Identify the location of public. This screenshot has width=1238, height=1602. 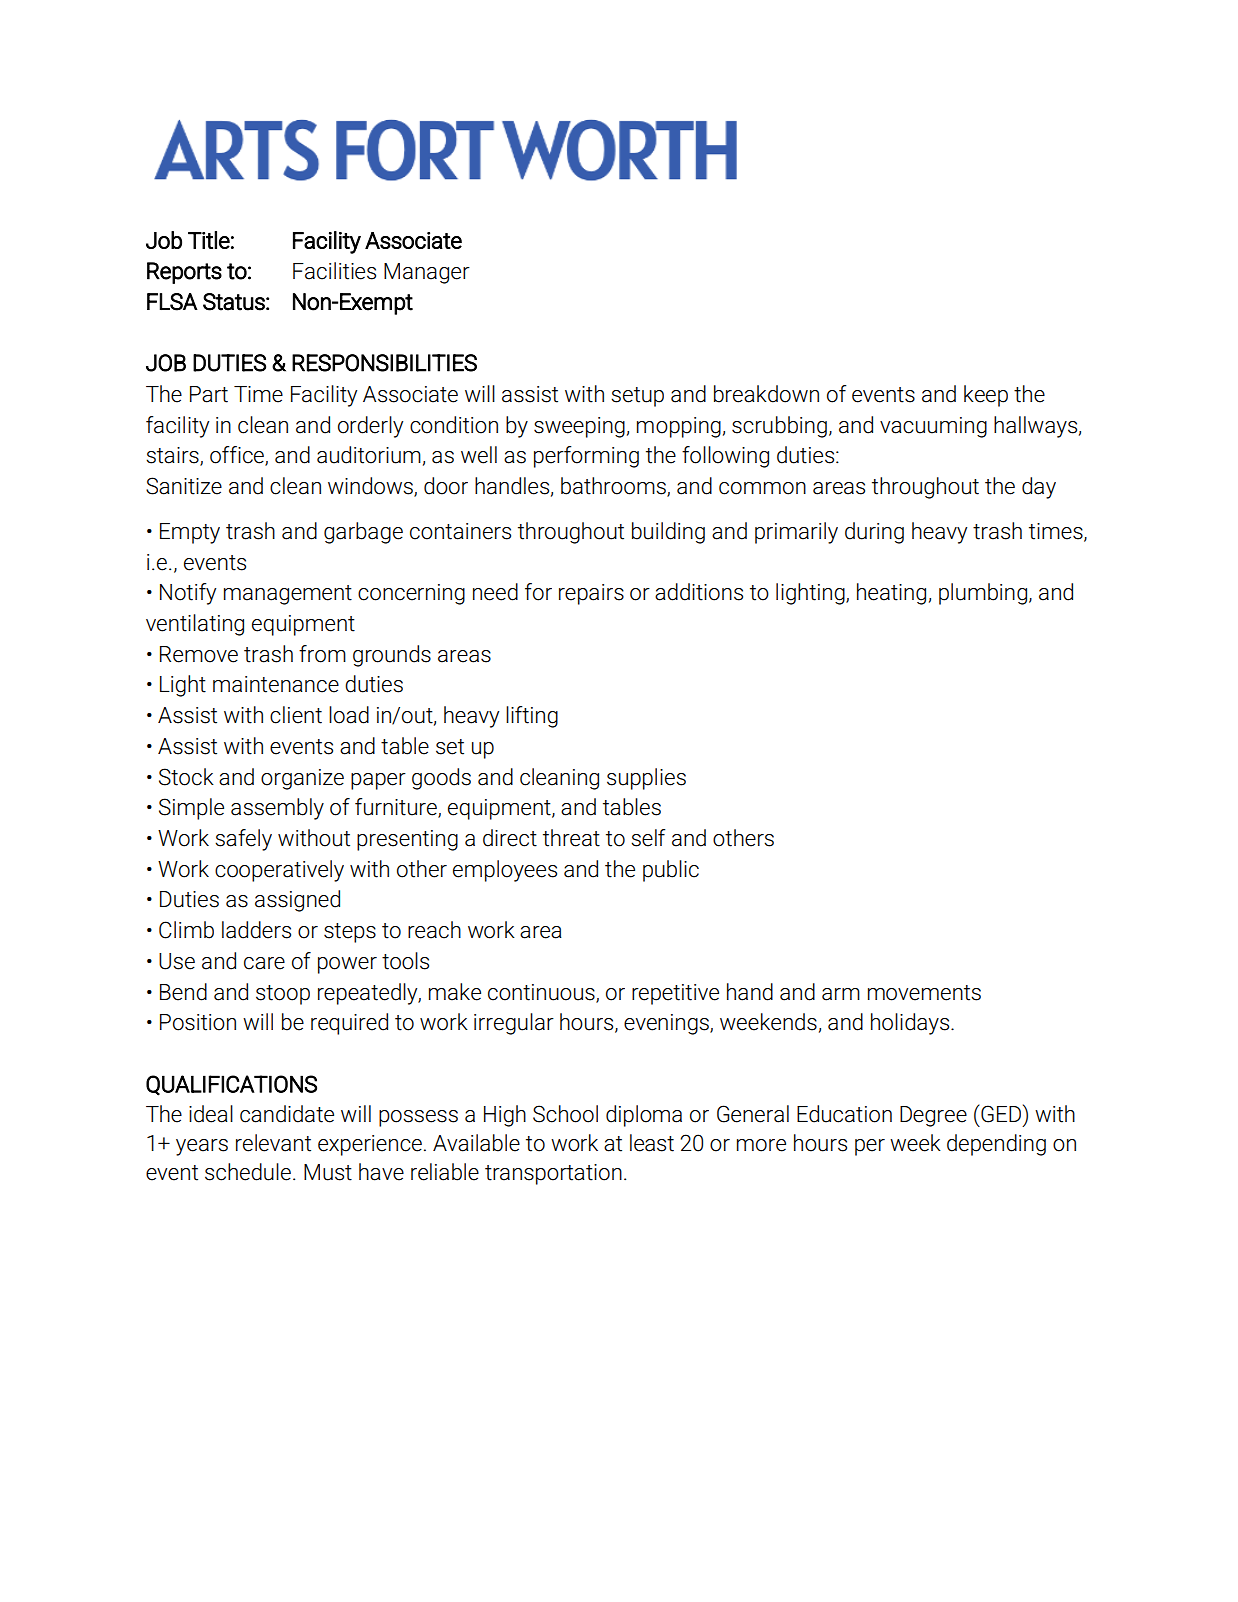
(671, 871).
